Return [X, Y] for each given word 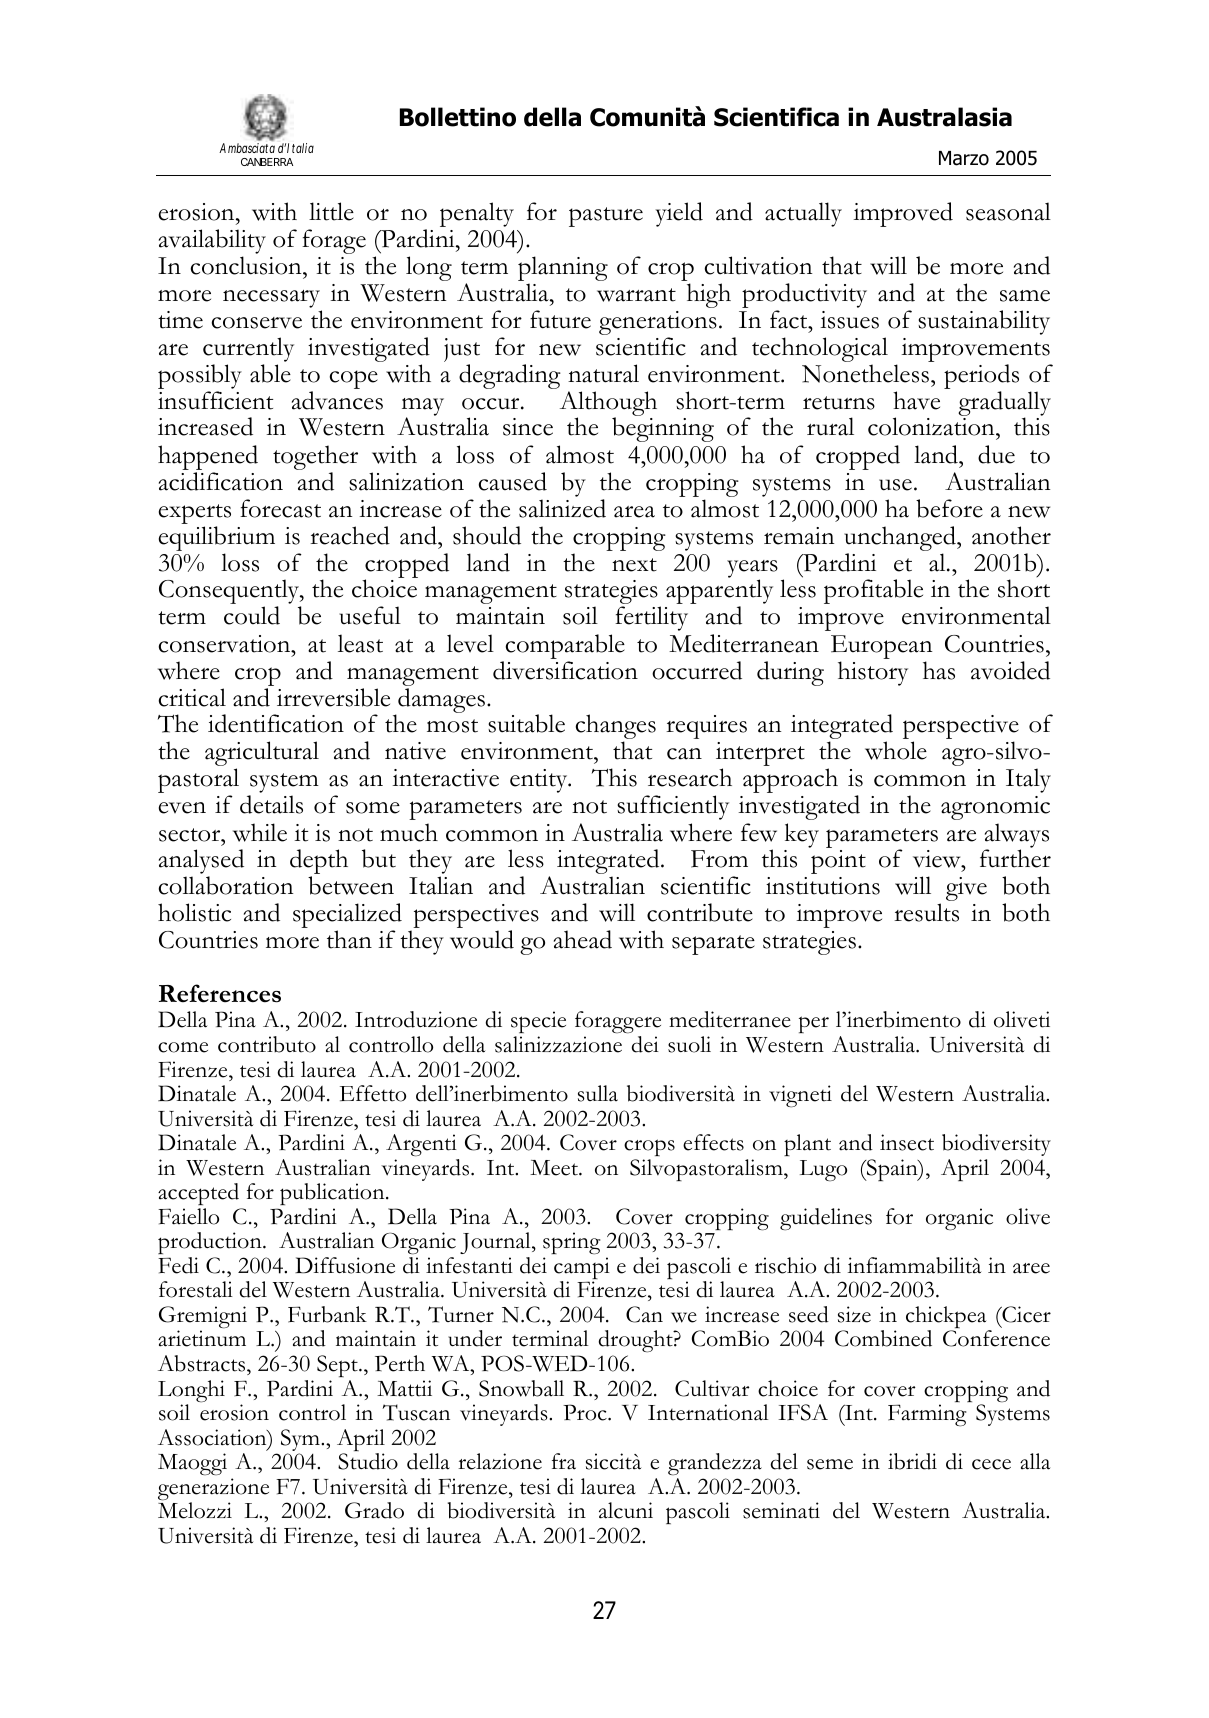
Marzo [964, 158]
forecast [280, 508]
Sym [301, 1441]
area [634, 512]
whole [896, 750]
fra [564, 1461]
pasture [606, 217]
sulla [598, 1093]
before [949, 508]
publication [333, 1194]
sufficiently [673, 807]
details [271, 804]
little [331, 211]
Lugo [823, 1170]
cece [991, 1464]
